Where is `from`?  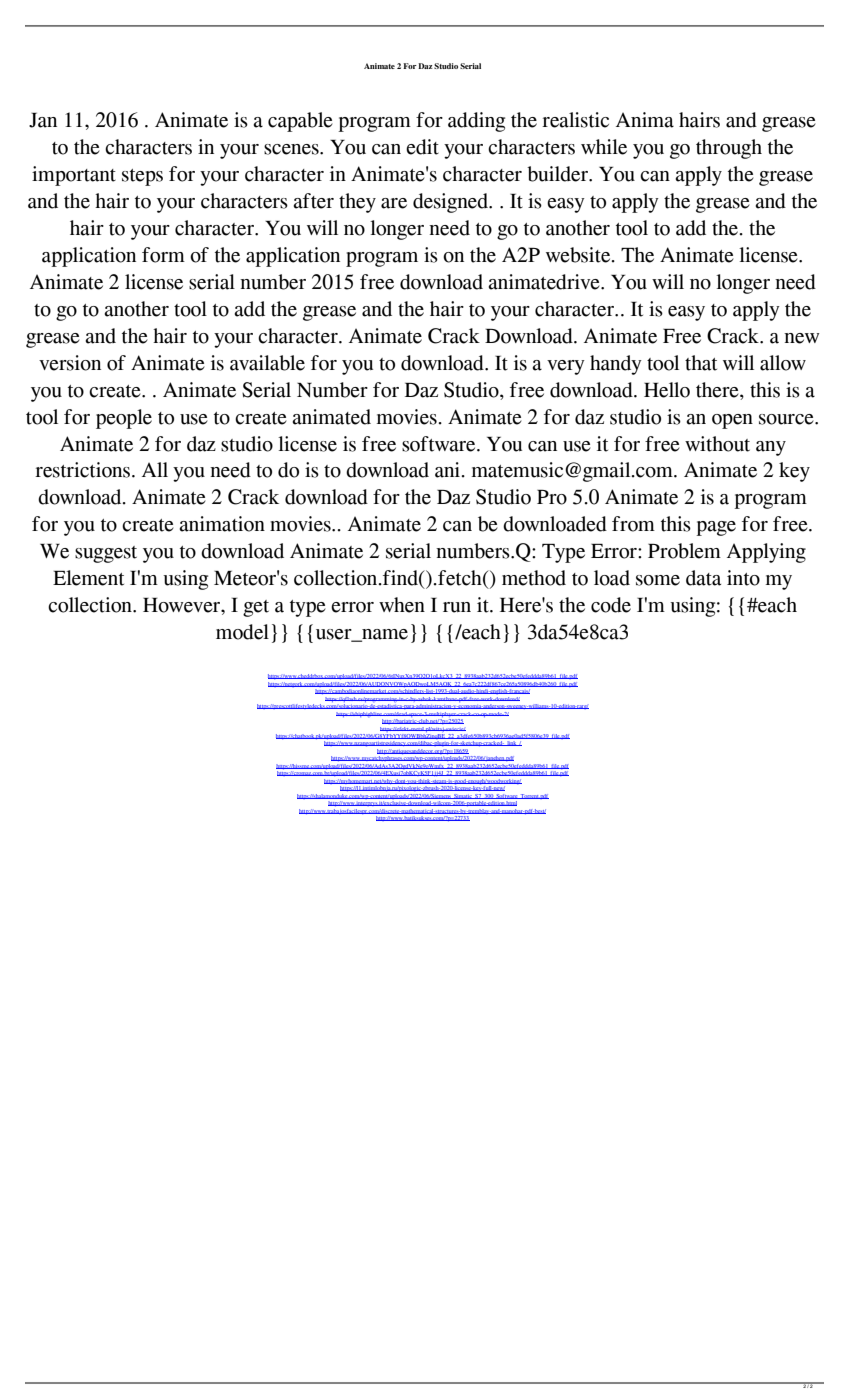 from is located at coordinates (633, 524).
